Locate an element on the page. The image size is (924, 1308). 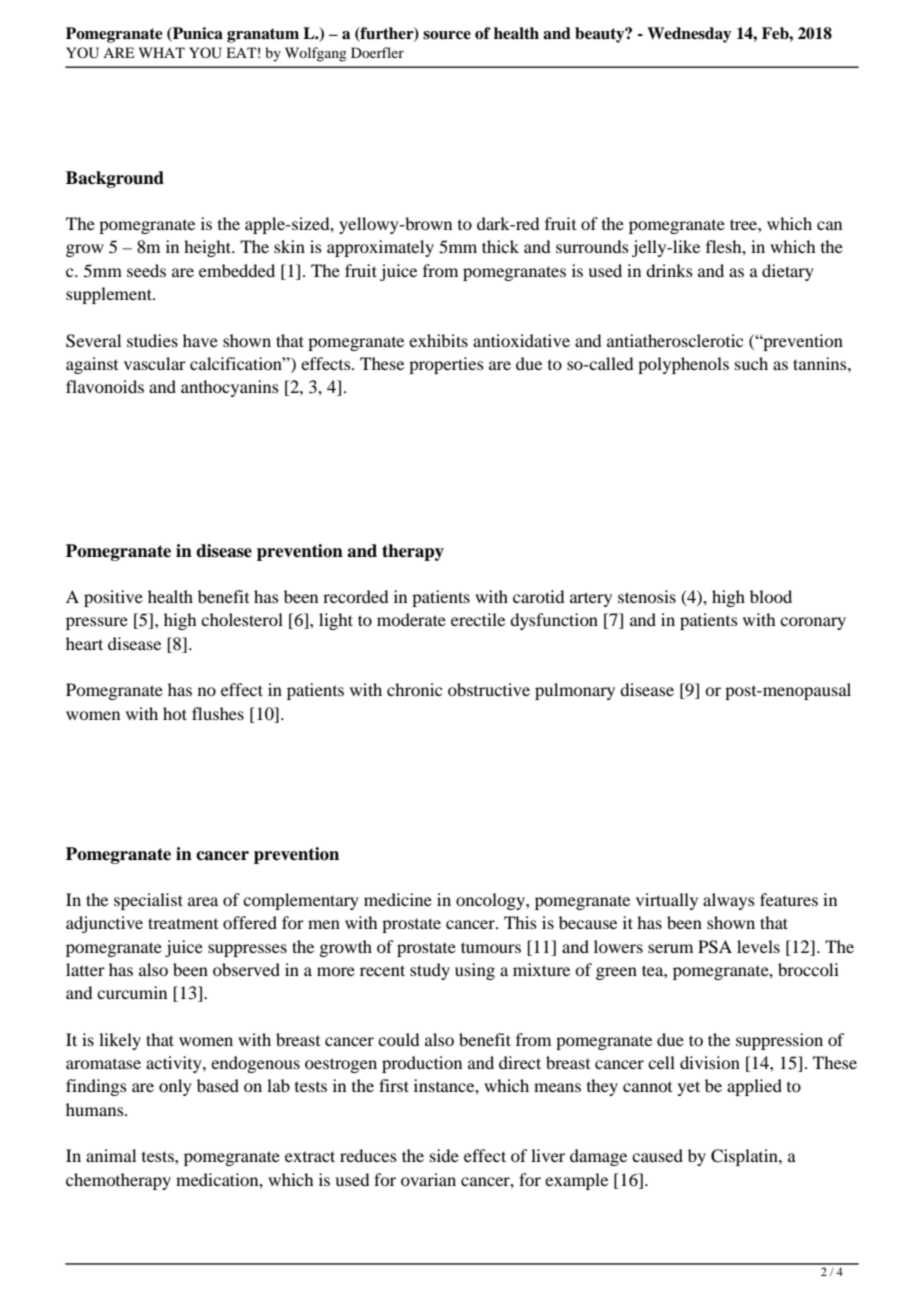
always is located at coordinates (729, 901).
